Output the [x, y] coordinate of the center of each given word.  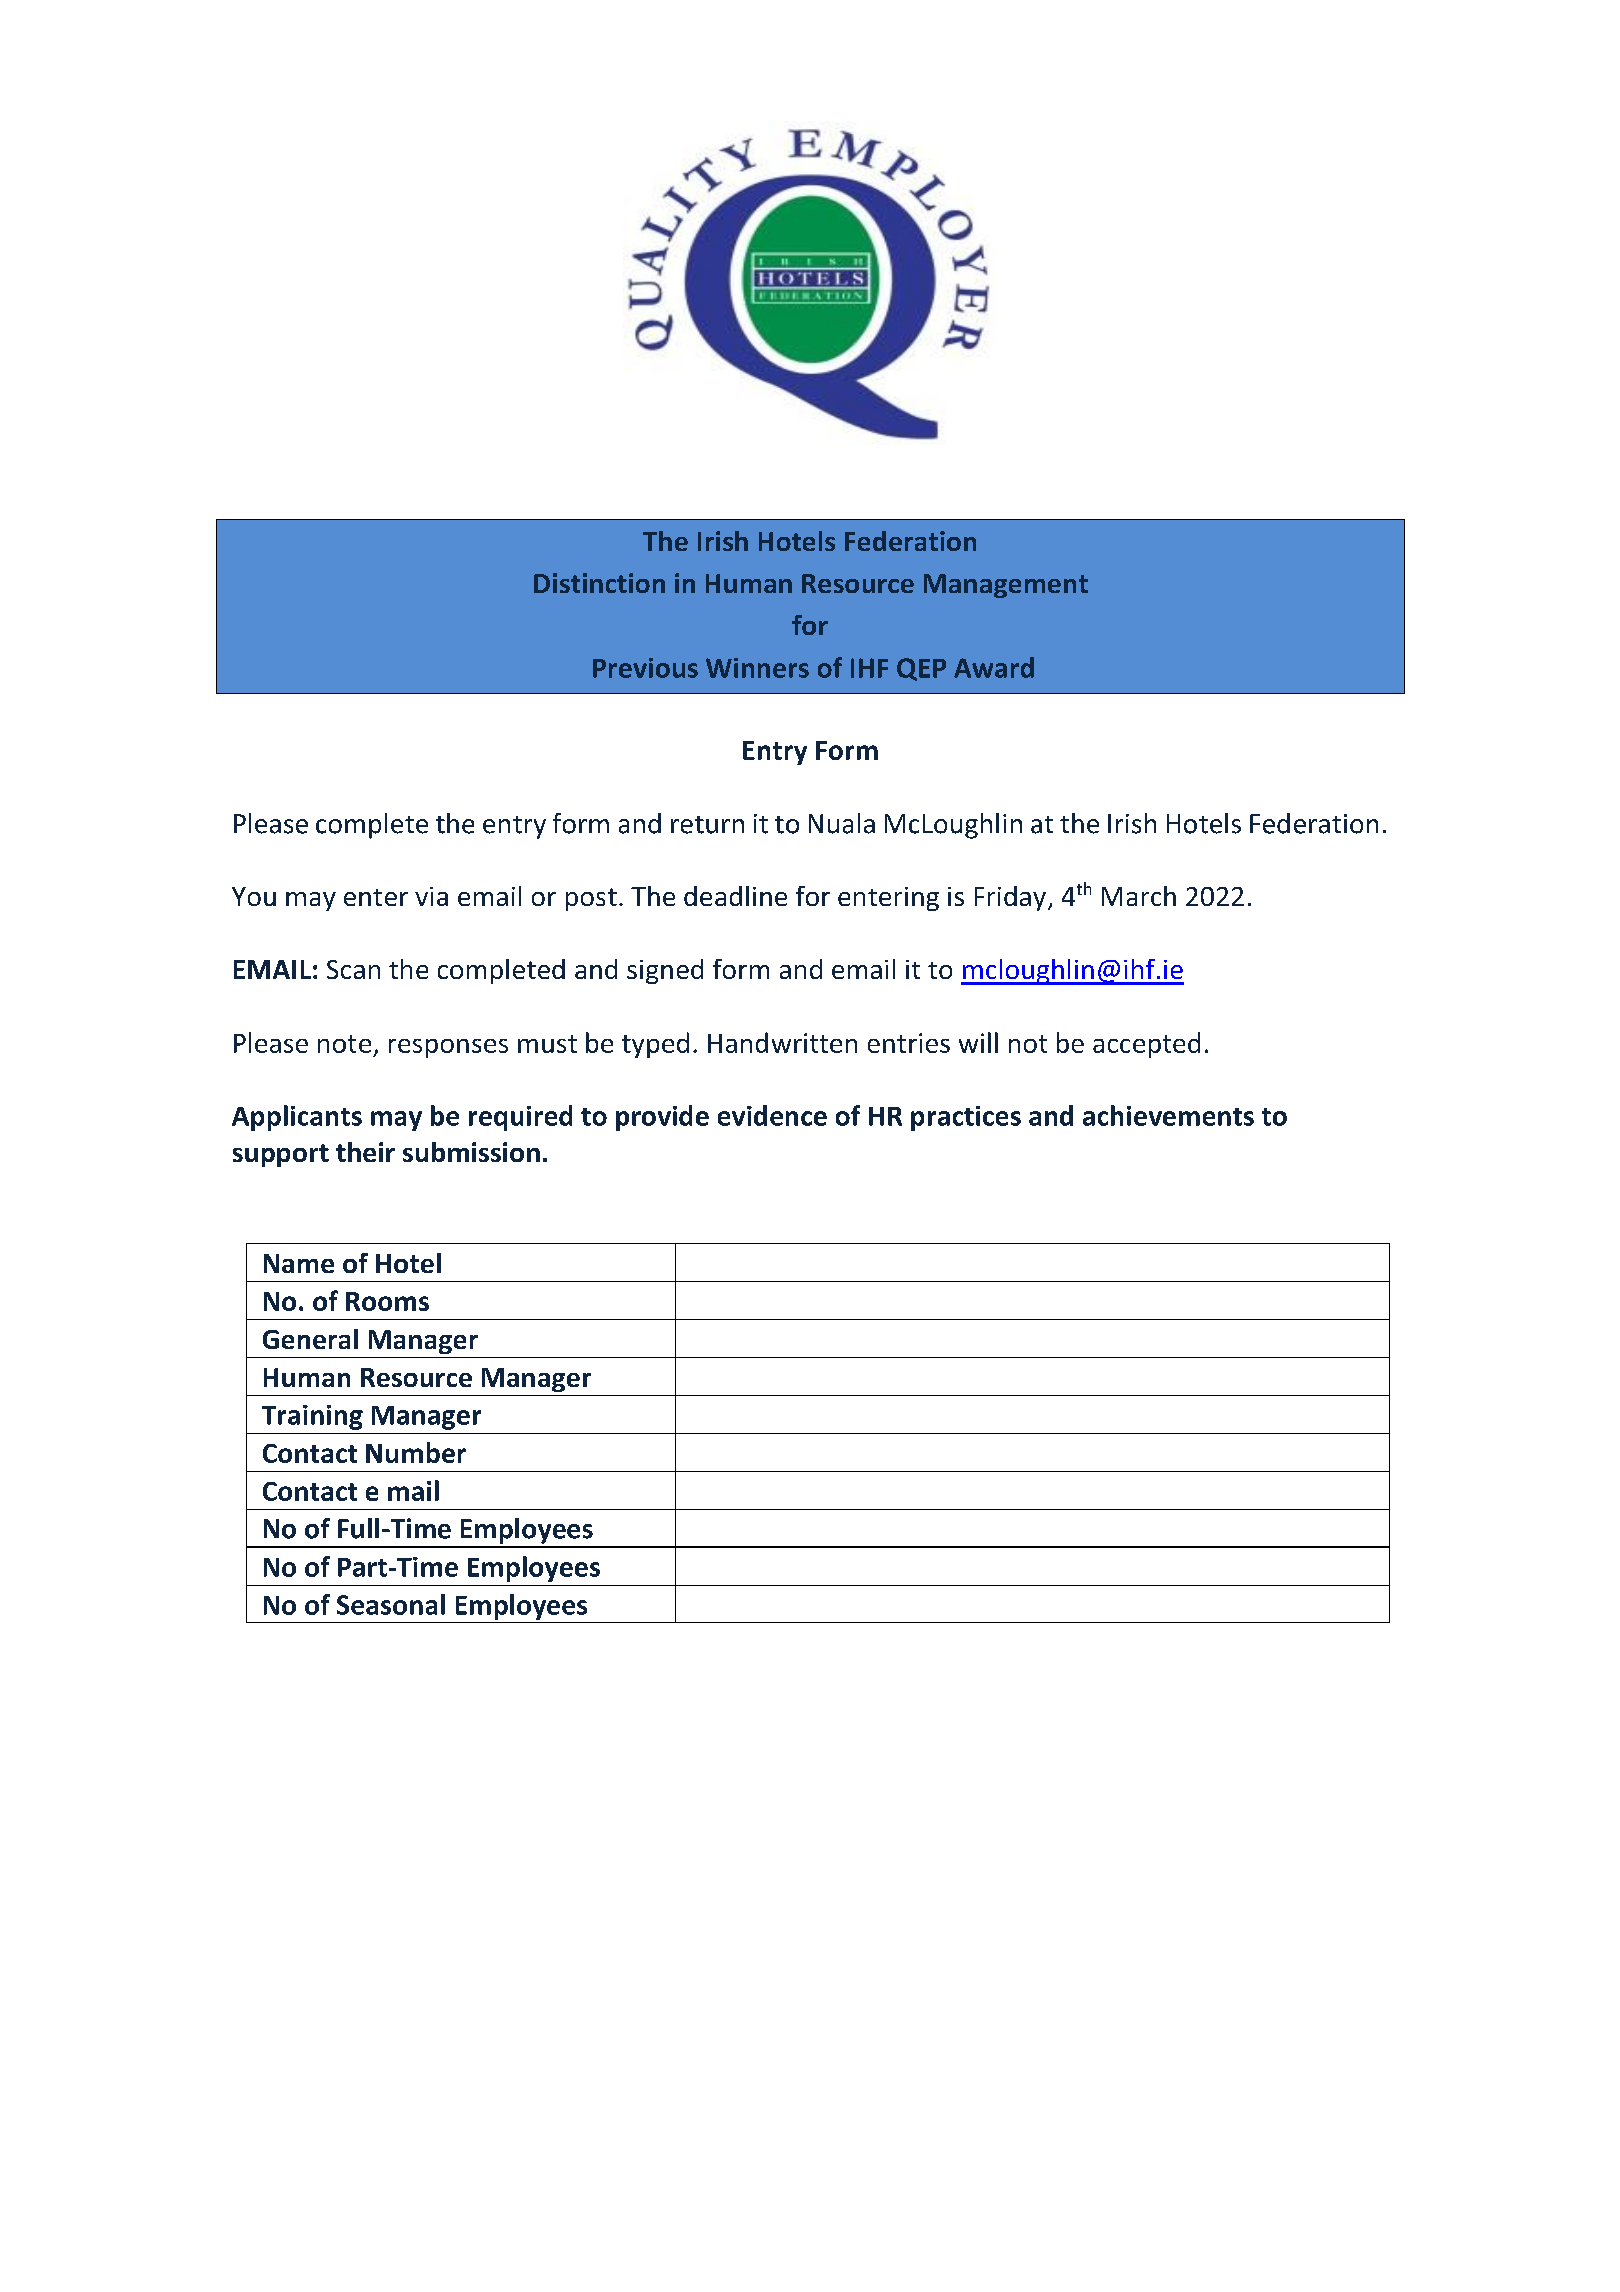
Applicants [297, 1118]
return [707, 825]
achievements [1168, 1115]
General [310, 1339]
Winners [757, 668]
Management [1006, 586]
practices [966, 1118]
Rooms [387, 1301]
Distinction [599, 583]
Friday [1010, 898]
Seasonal [391, 1604]
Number [416, 1452]
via [431, 896]
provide [662, 1118]
